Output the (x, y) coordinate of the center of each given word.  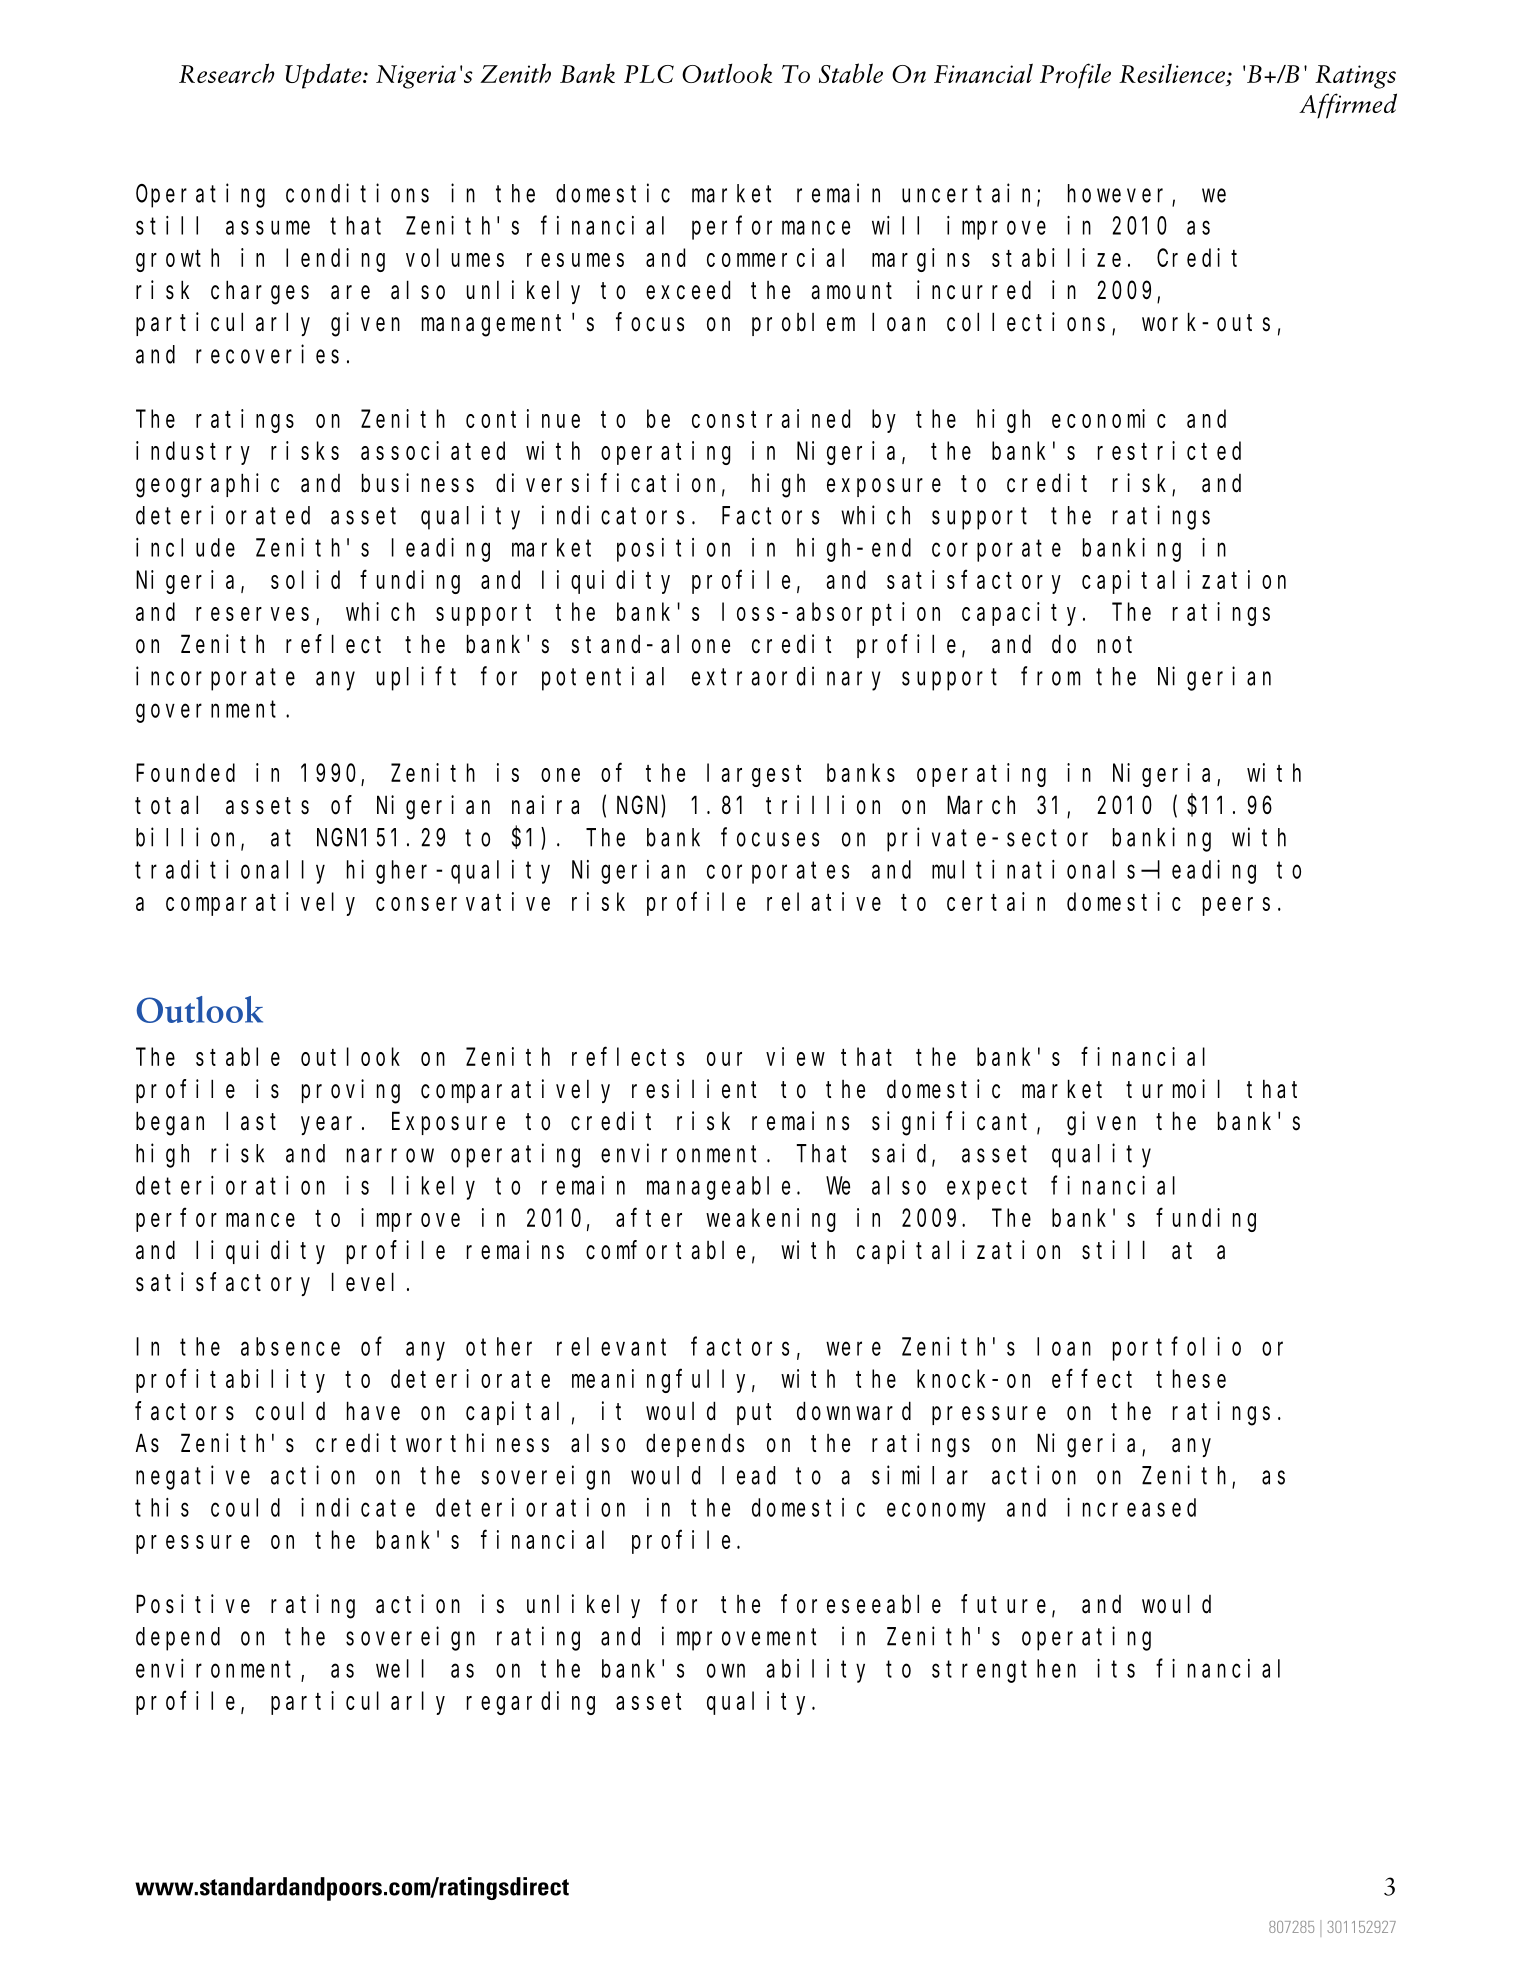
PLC (649, 74)
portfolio (1177, 1349)
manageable (718, 1188)
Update (324, 76)
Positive (193, 1604)
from (1050, 676)
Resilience (1173, 73)
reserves (252, 614)
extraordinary (786, 678)
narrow (390, 1156)
